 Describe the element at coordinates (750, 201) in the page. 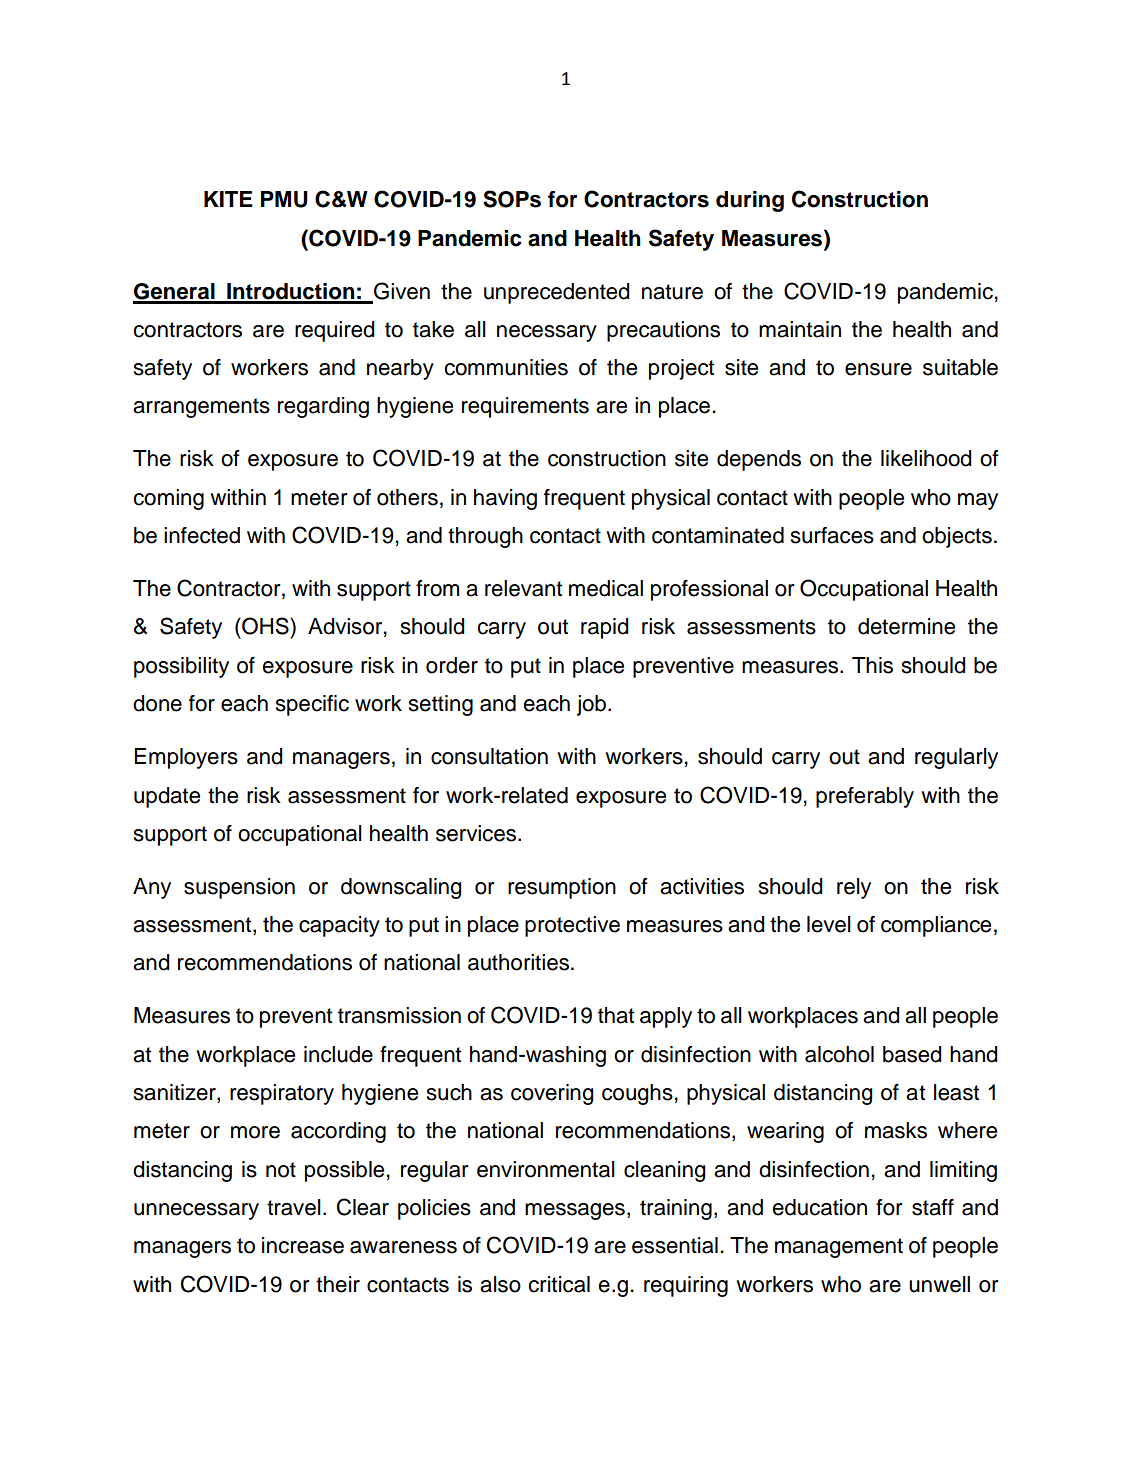

I see `during` at that location.
